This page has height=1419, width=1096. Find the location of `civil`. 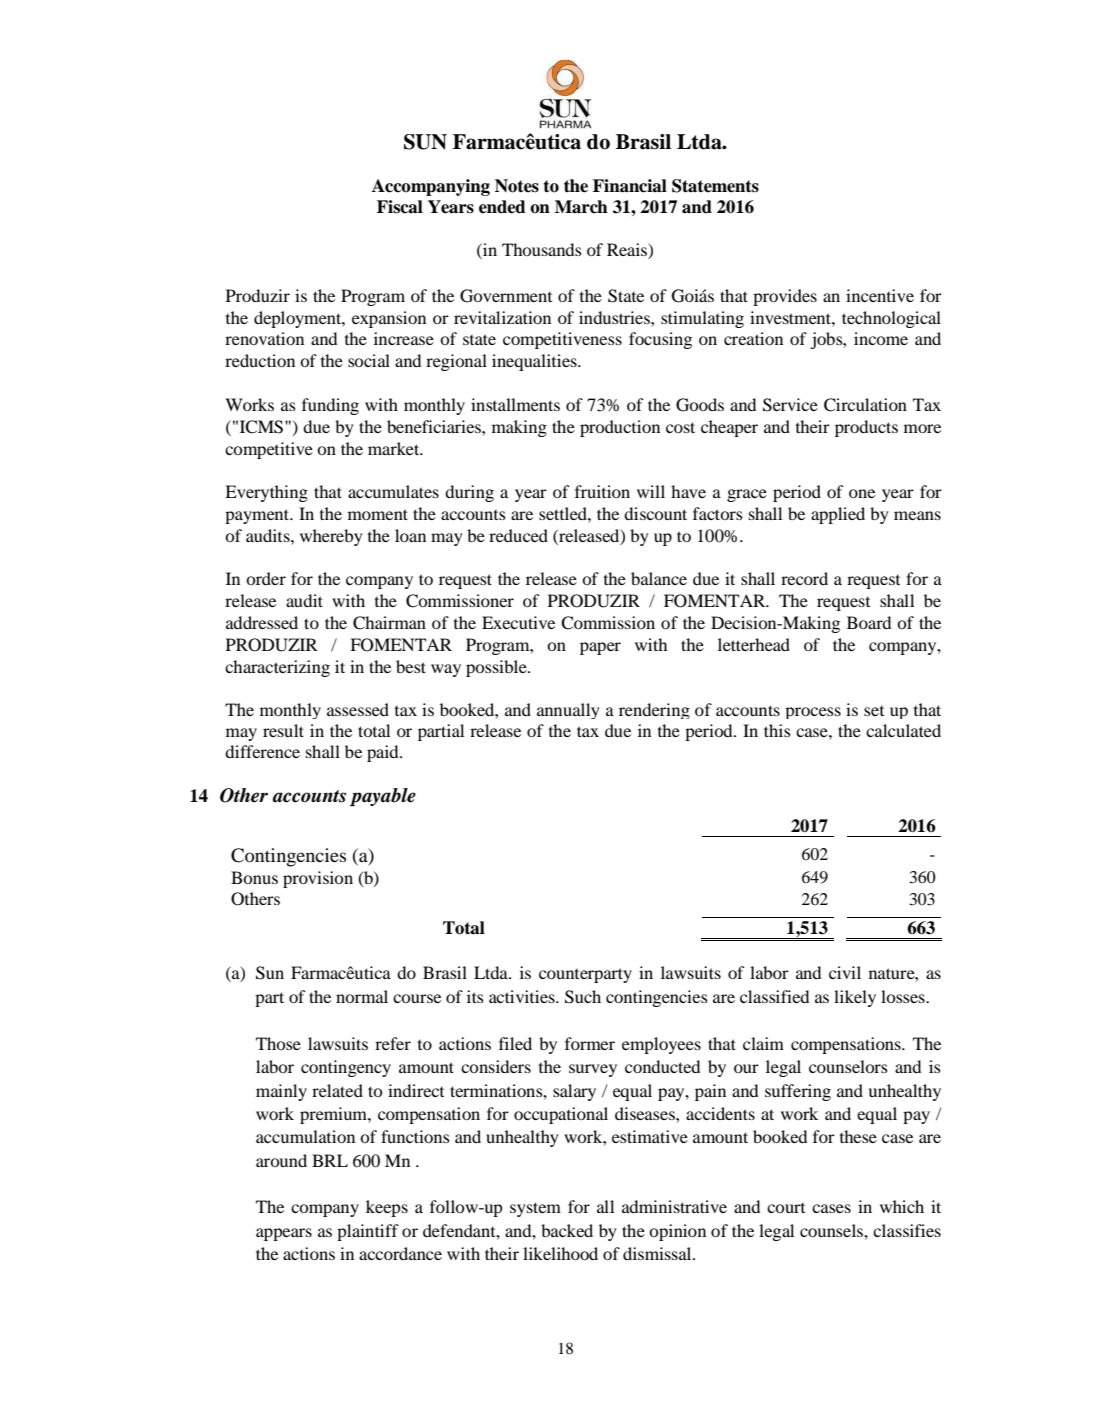

civil is located at coordinates (845, 972).
